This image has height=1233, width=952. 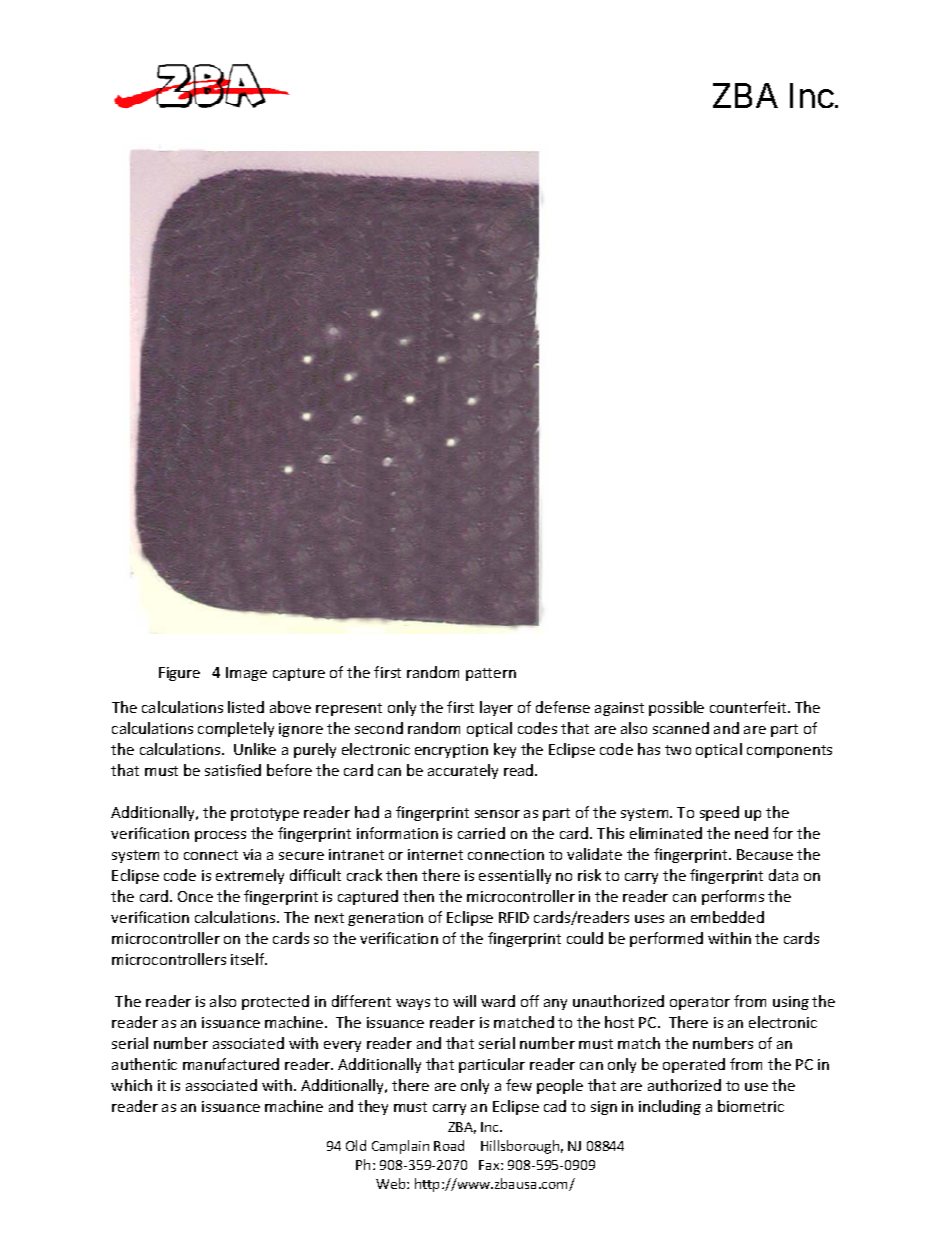 I want to click on process, so click(x=220, y=836).
